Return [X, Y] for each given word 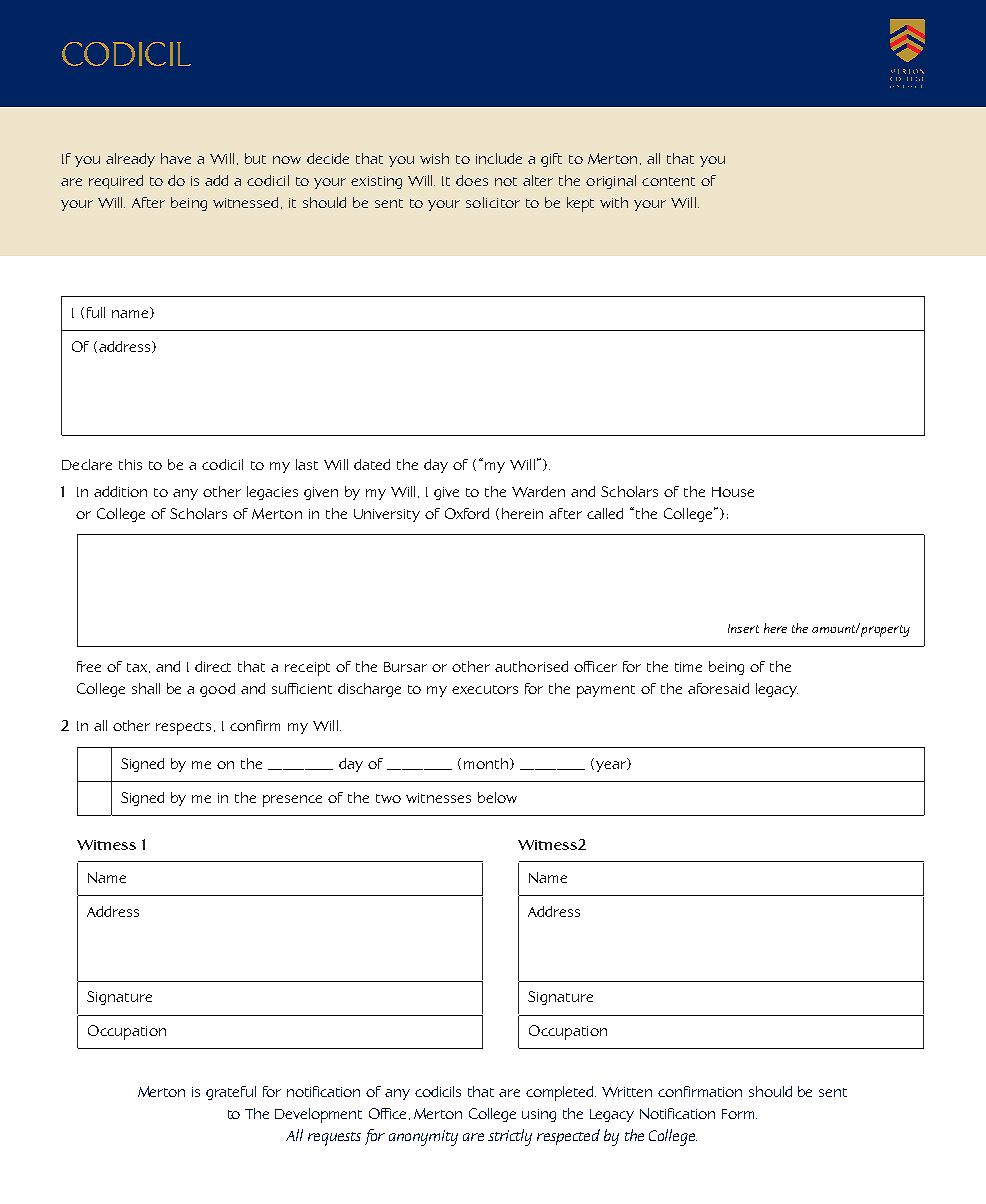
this [130, 464]
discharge [369, 690]
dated [372, 464]
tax [138, 668]
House [733, 492]
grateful [231, 1093]
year [612, 765]
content [668, 181]
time [688, 667]
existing [376, 182]
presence [292, 801]
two [388, 798]
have [176, 158]
